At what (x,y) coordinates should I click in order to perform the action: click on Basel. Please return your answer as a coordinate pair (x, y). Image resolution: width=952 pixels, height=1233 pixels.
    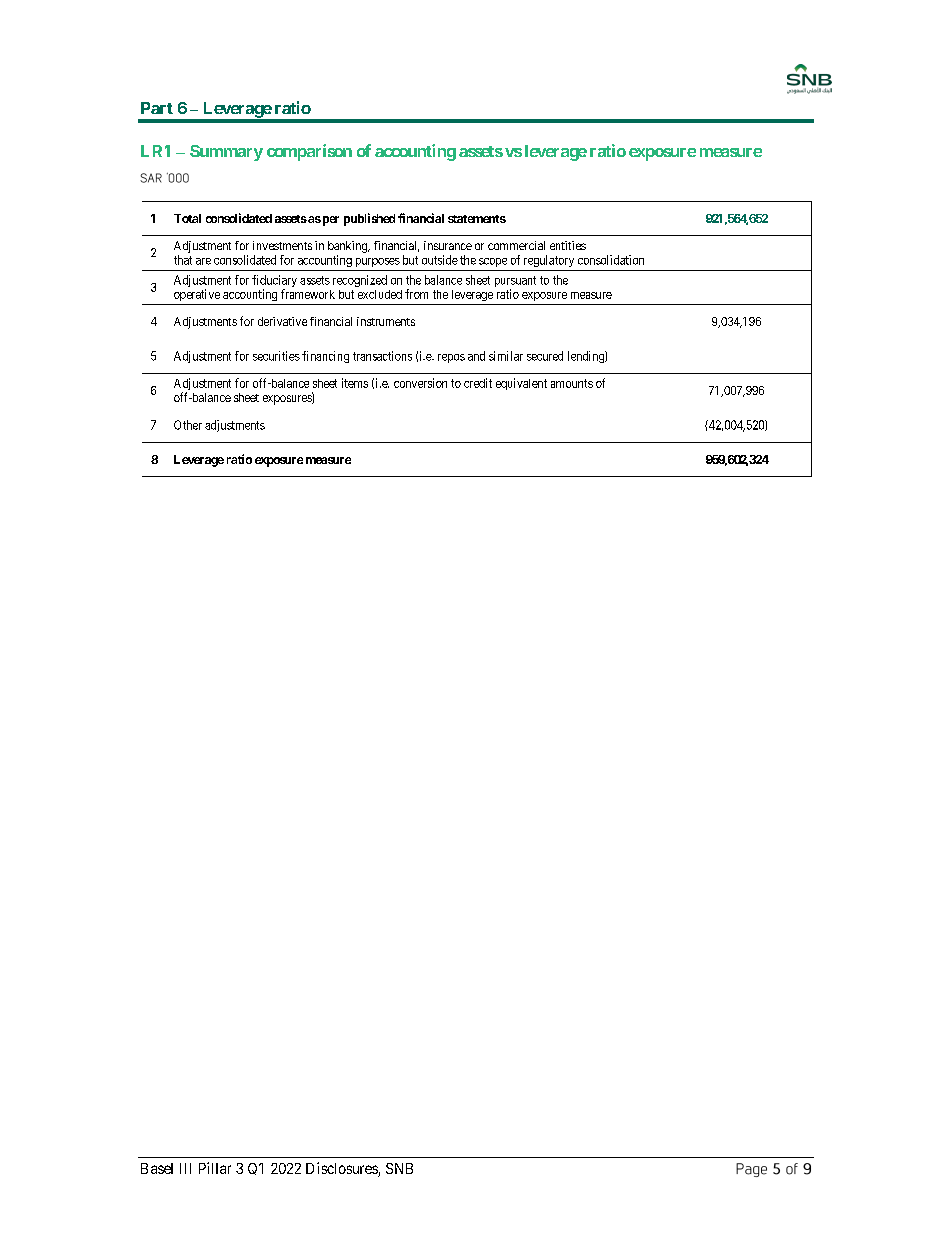
    Looking at the image, I should click on (157, 1168).
